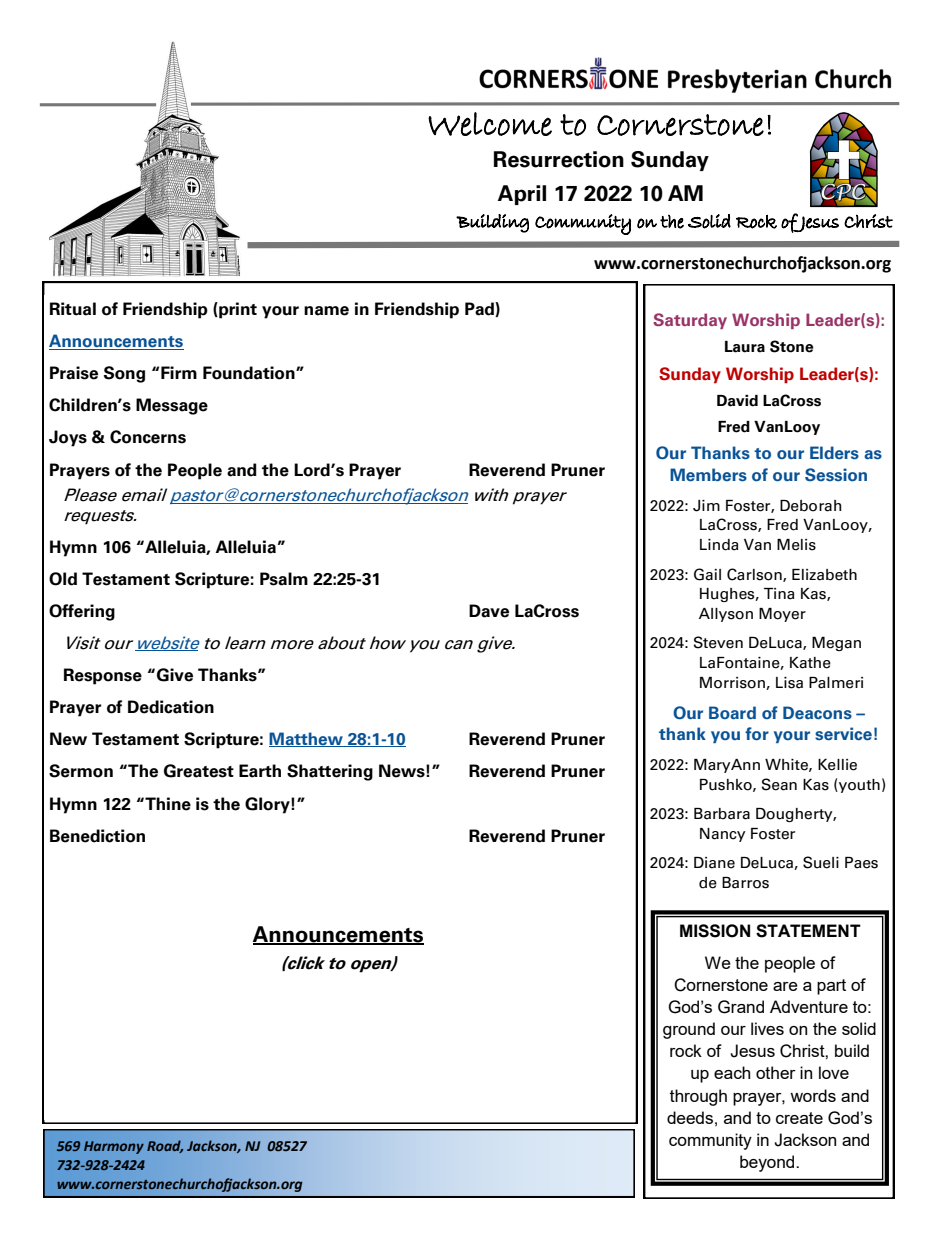  I want to click on create, so click(799, 1118).
